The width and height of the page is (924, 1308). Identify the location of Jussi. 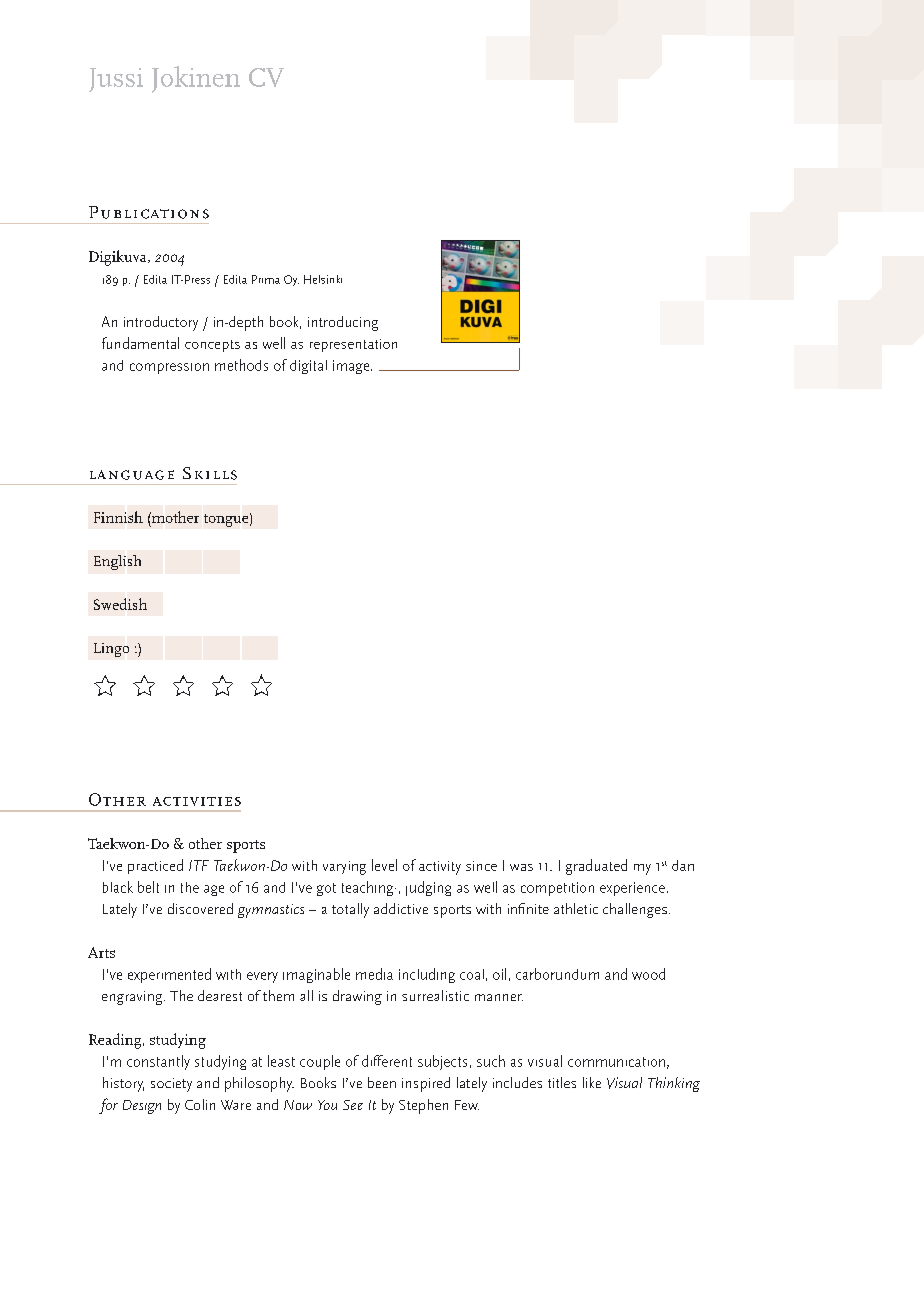
(116, 80).
